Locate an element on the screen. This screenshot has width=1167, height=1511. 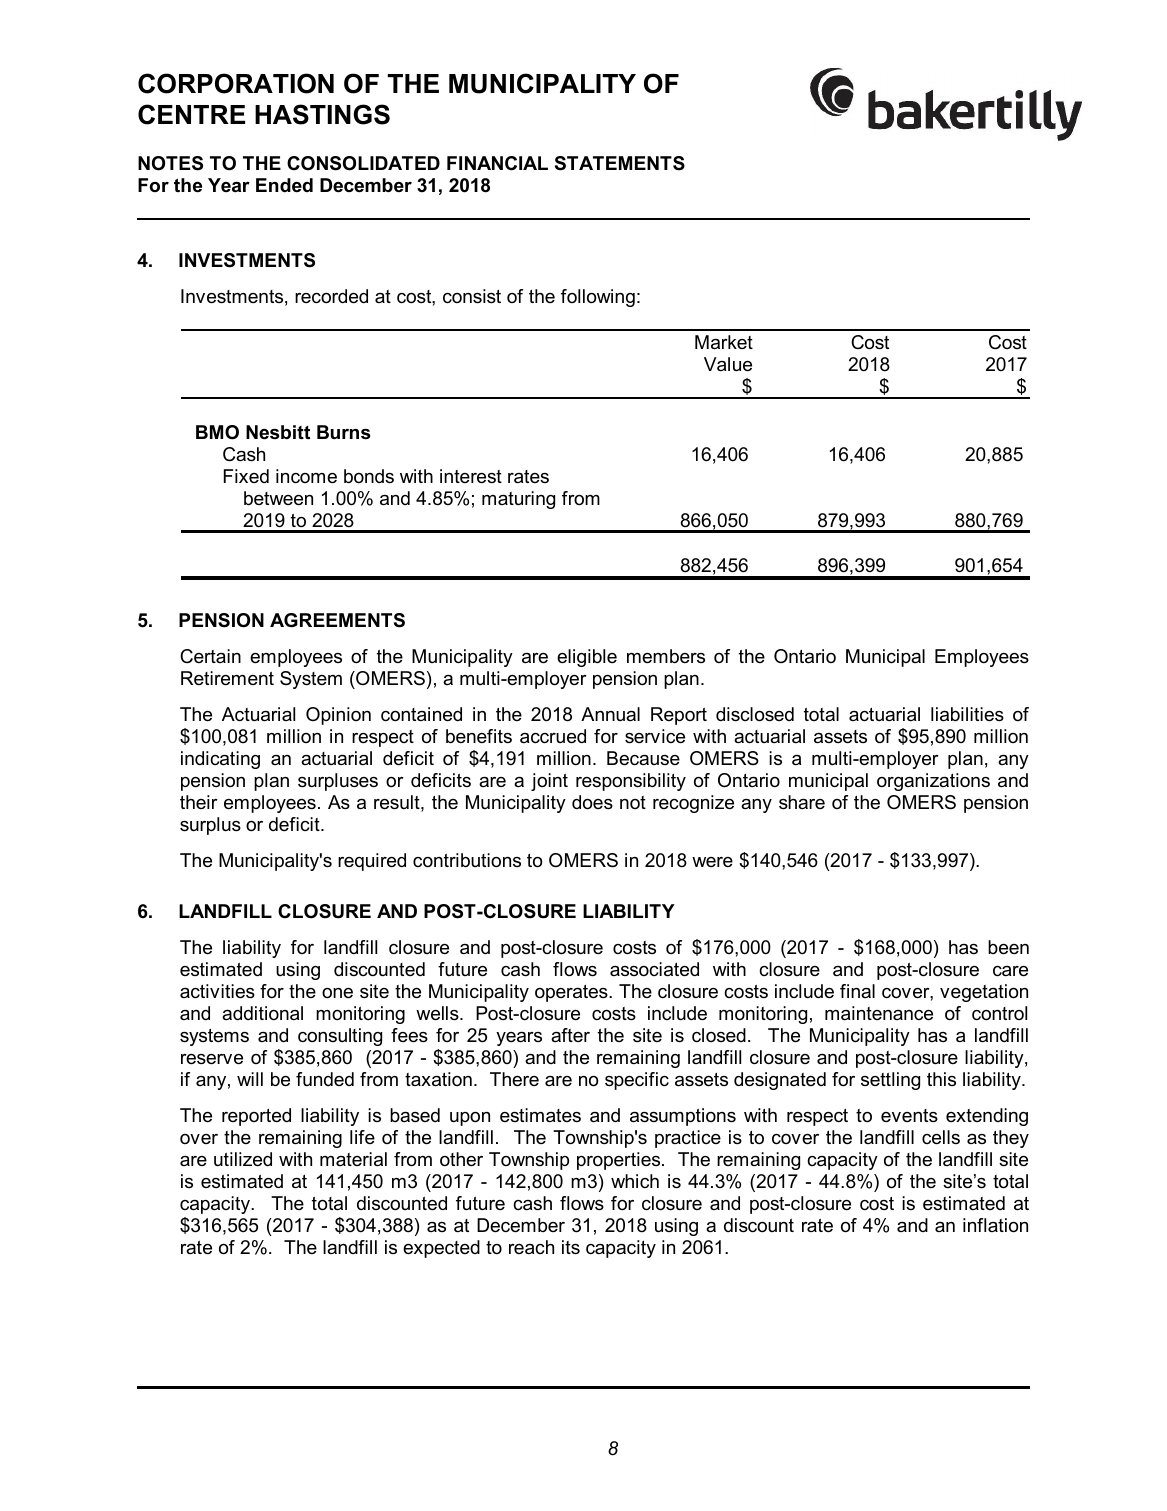
associated is located at coordinates (654, 969).
